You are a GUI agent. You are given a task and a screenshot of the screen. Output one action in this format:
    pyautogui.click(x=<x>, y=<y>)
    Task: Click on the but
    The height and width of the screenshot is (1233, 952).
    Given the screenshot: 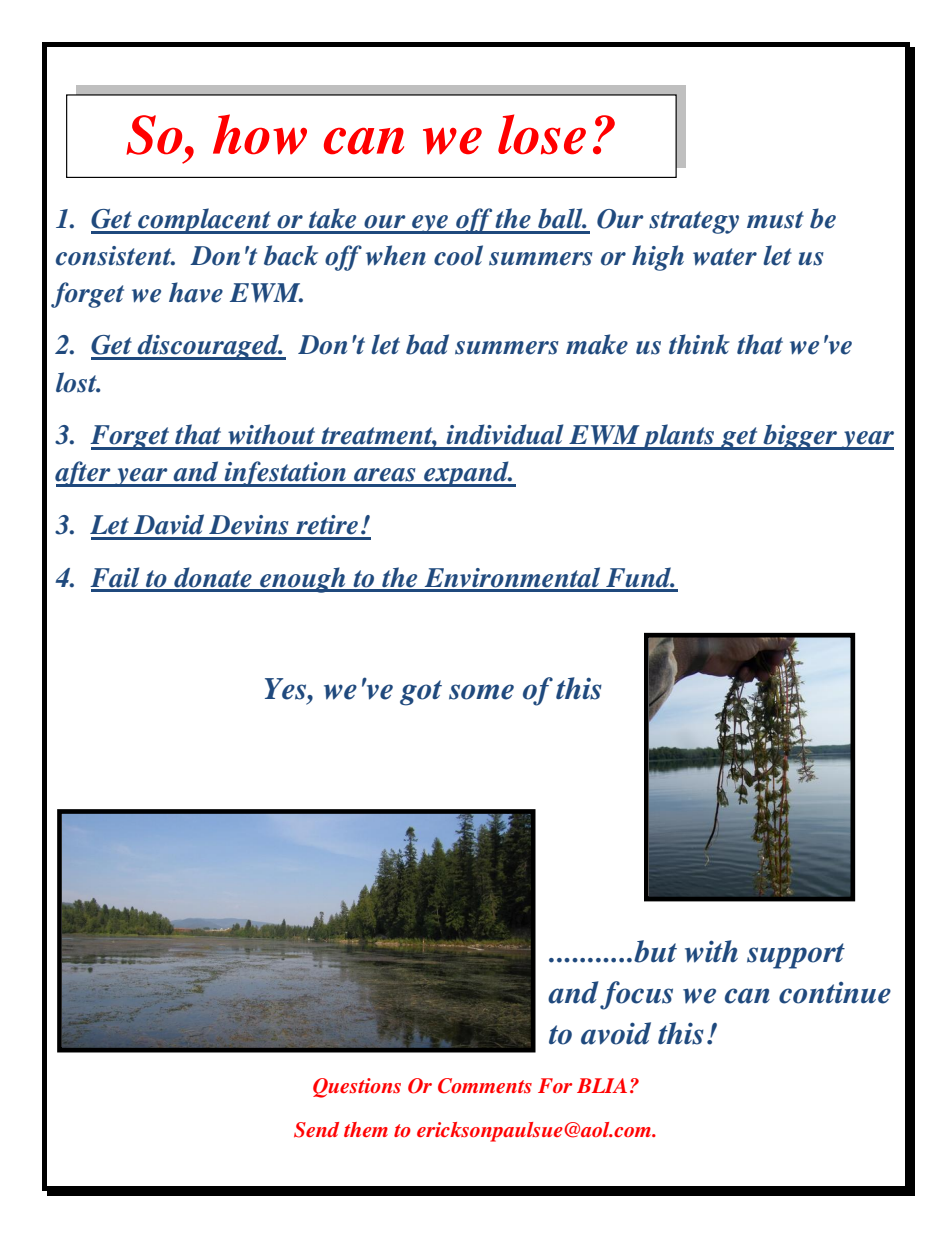 What is the action you would take?
    pyautogui.click(x=655, y=951)
